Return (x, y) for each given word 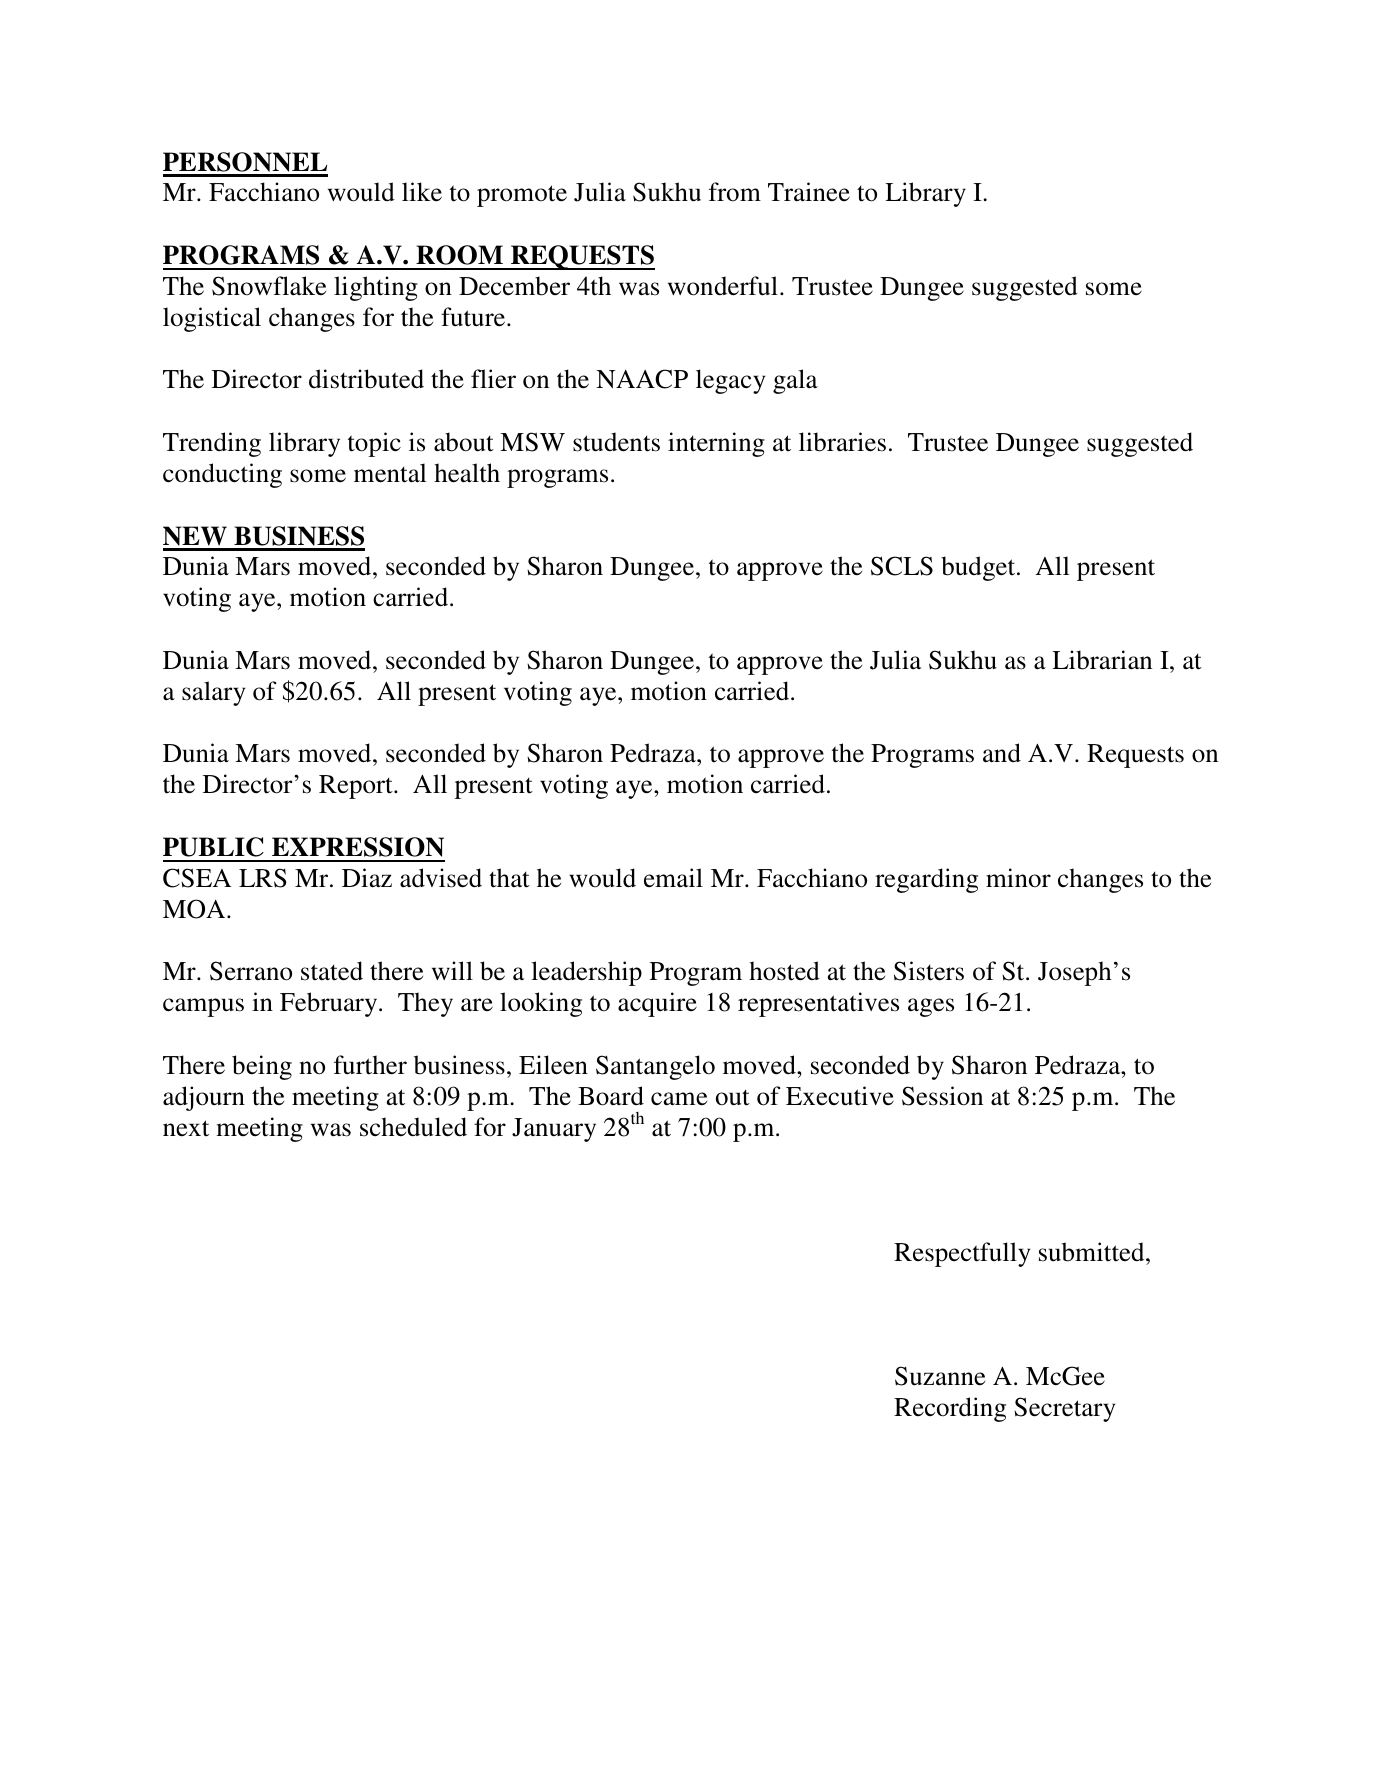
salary (214, 693)
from (735, 192)
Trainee (809, 192)
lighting (376, 288)
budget (979, 568)
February (330, 1004)
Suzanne (940, 1376)
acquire (657, 1004)
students (616, 442)
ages (931, 1007)
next (186, 1128)
